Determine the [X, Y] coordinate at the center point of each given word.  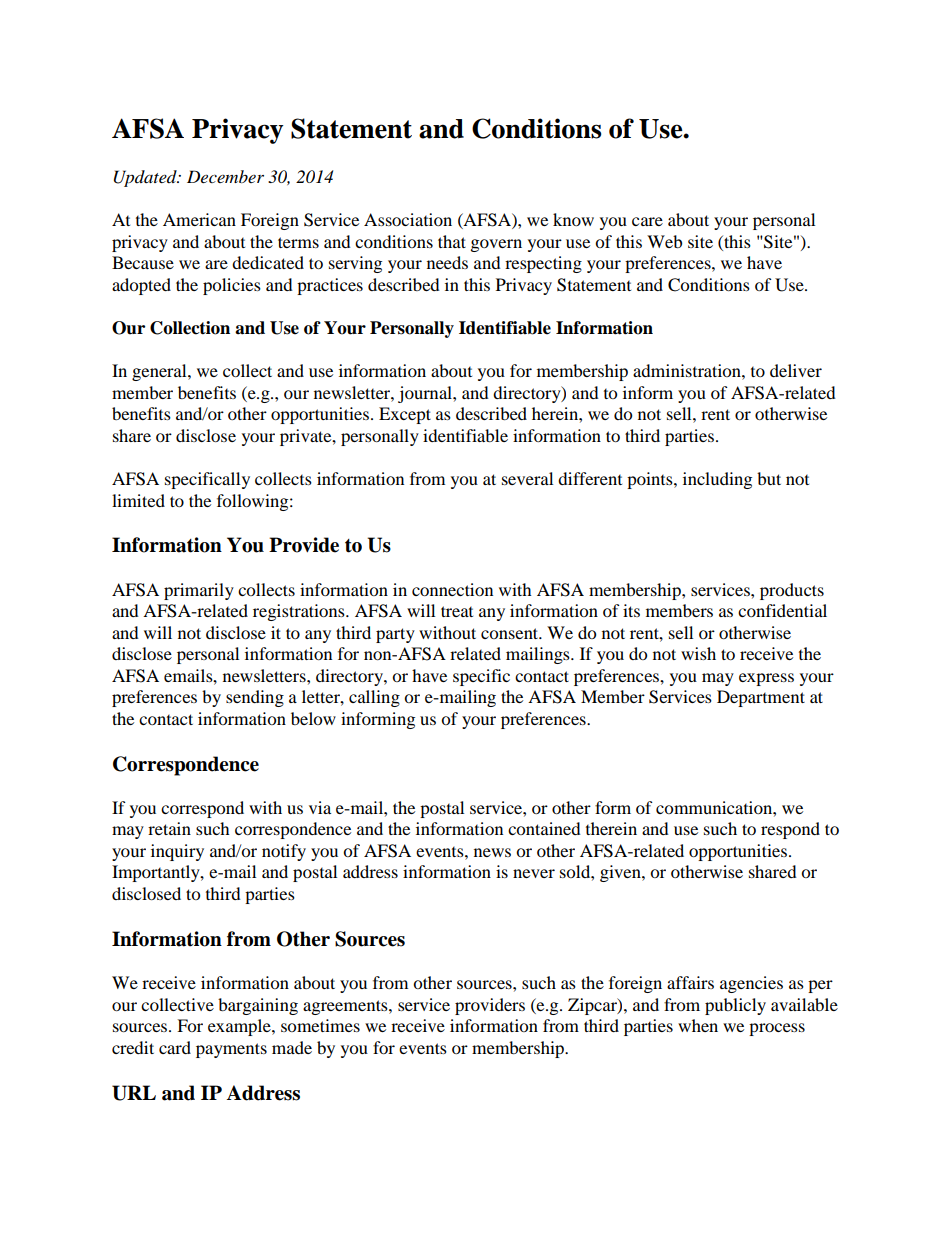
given [621, 873]
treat [457, 611]
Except [405, 415]
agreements [346, 1007]
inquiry [177, 852]
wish [698, 653]
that [452, 241]
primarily [199, 591]
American [199, 219]
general [160, 372]
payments [231, 1050]
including [717, 480]
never [534, 873]
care [647, 221]
